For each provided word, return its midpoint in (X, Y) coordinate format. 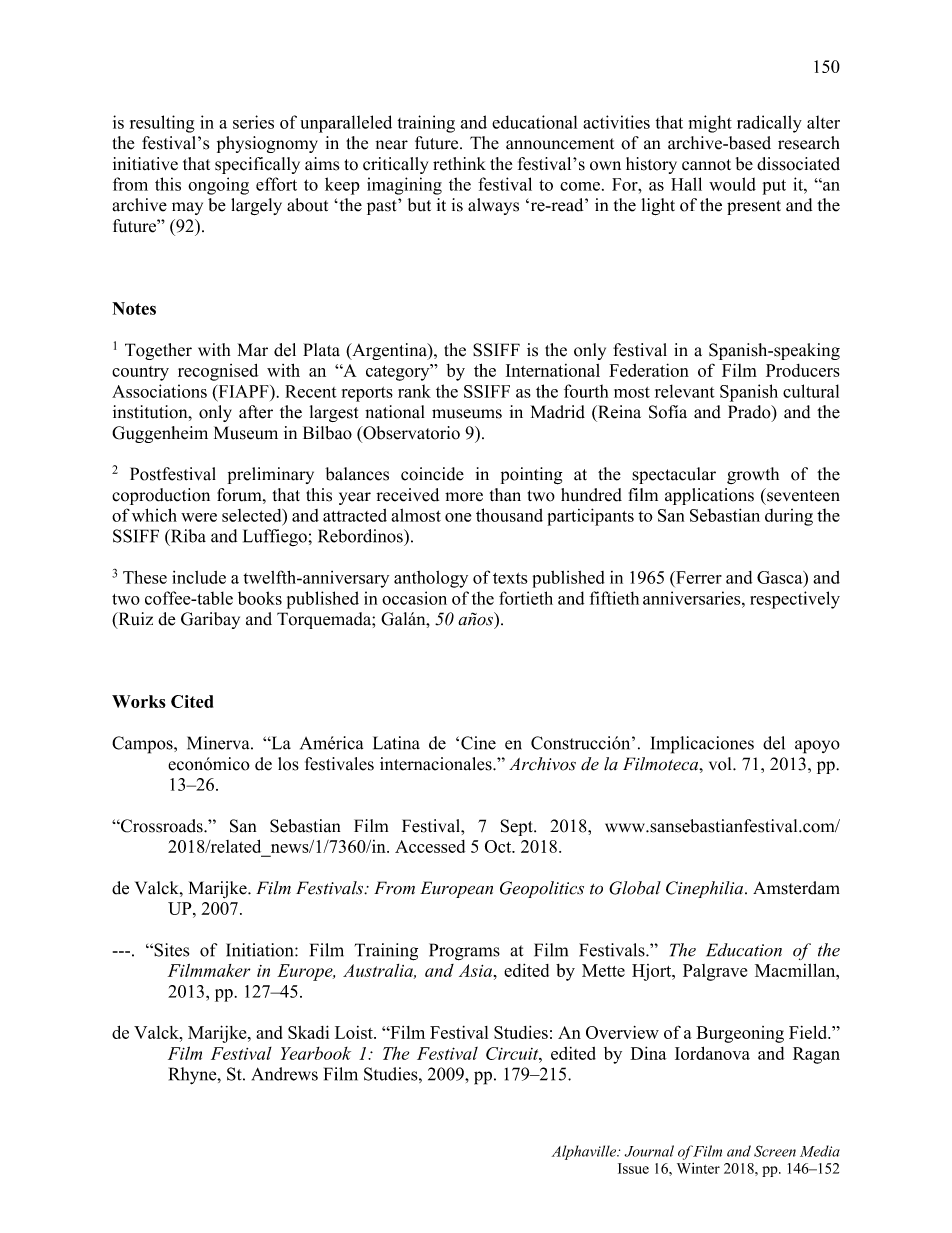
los (288, 764)
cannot (706, 165)
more (464, 497)
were (199, 517)
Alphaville (585, 1152)
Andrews (285, 1074)
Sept (517, 827)
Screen (775, 1151)
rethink (459, 164)
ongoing (218, 186)
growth (753, 475)
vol (721, 764)
